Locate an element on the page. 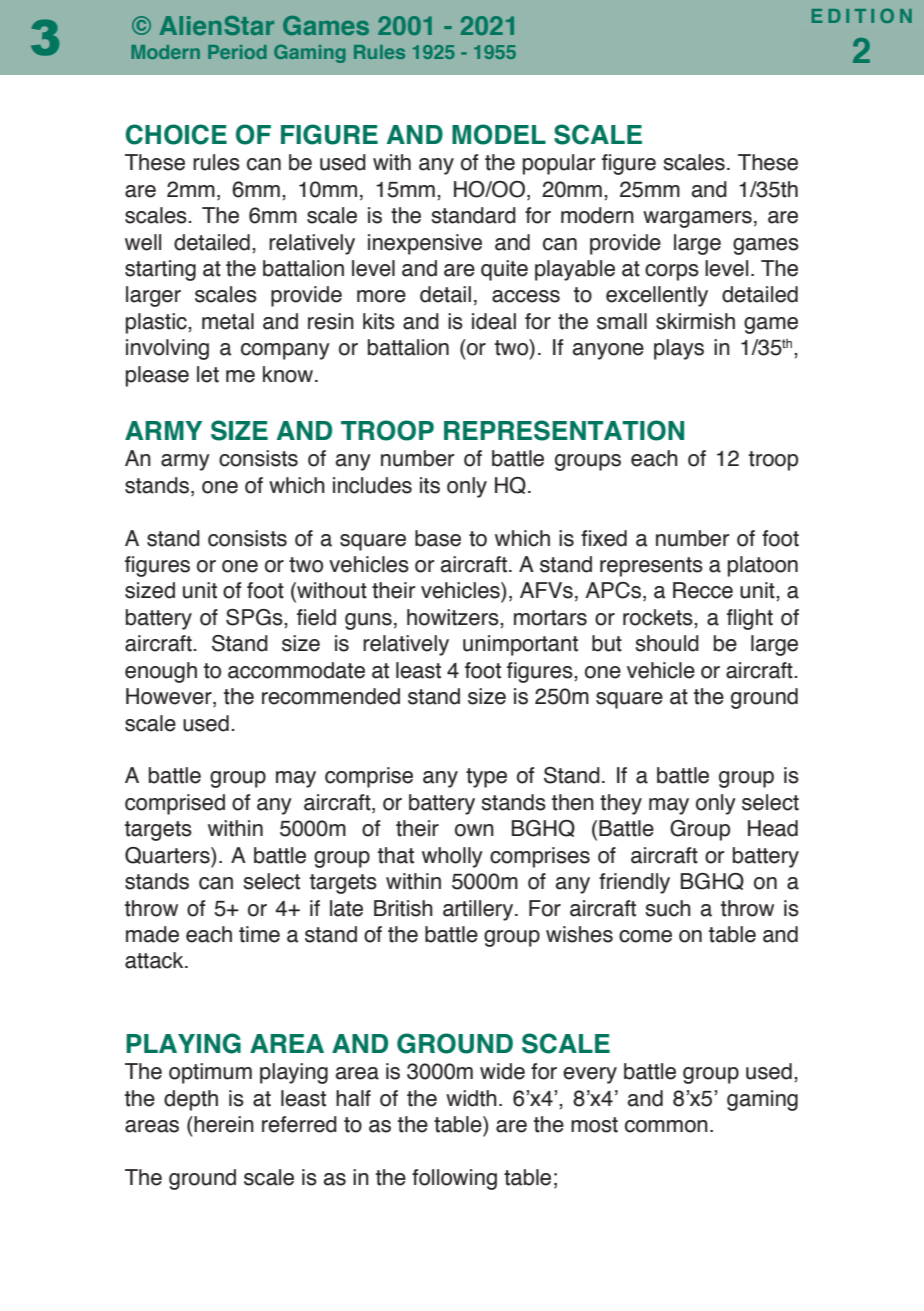  Quarters is located at coordinates (168, 855).
